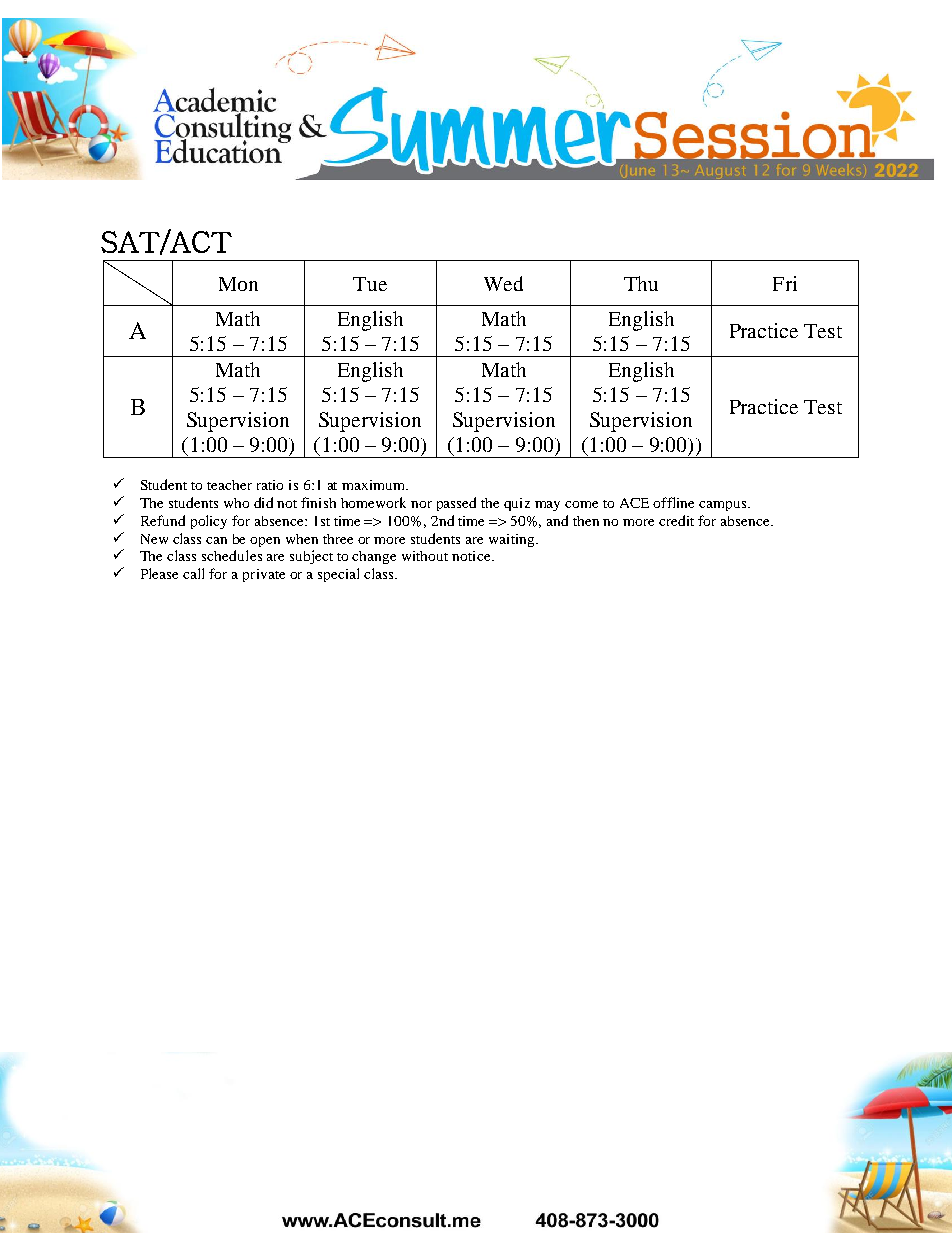 Image resolution: width=952 pixels, height=1233 pixels. What do you see at coordinates (370, 284) in the screenshot?
I see `Tue` at bounding box center [370, 284].
